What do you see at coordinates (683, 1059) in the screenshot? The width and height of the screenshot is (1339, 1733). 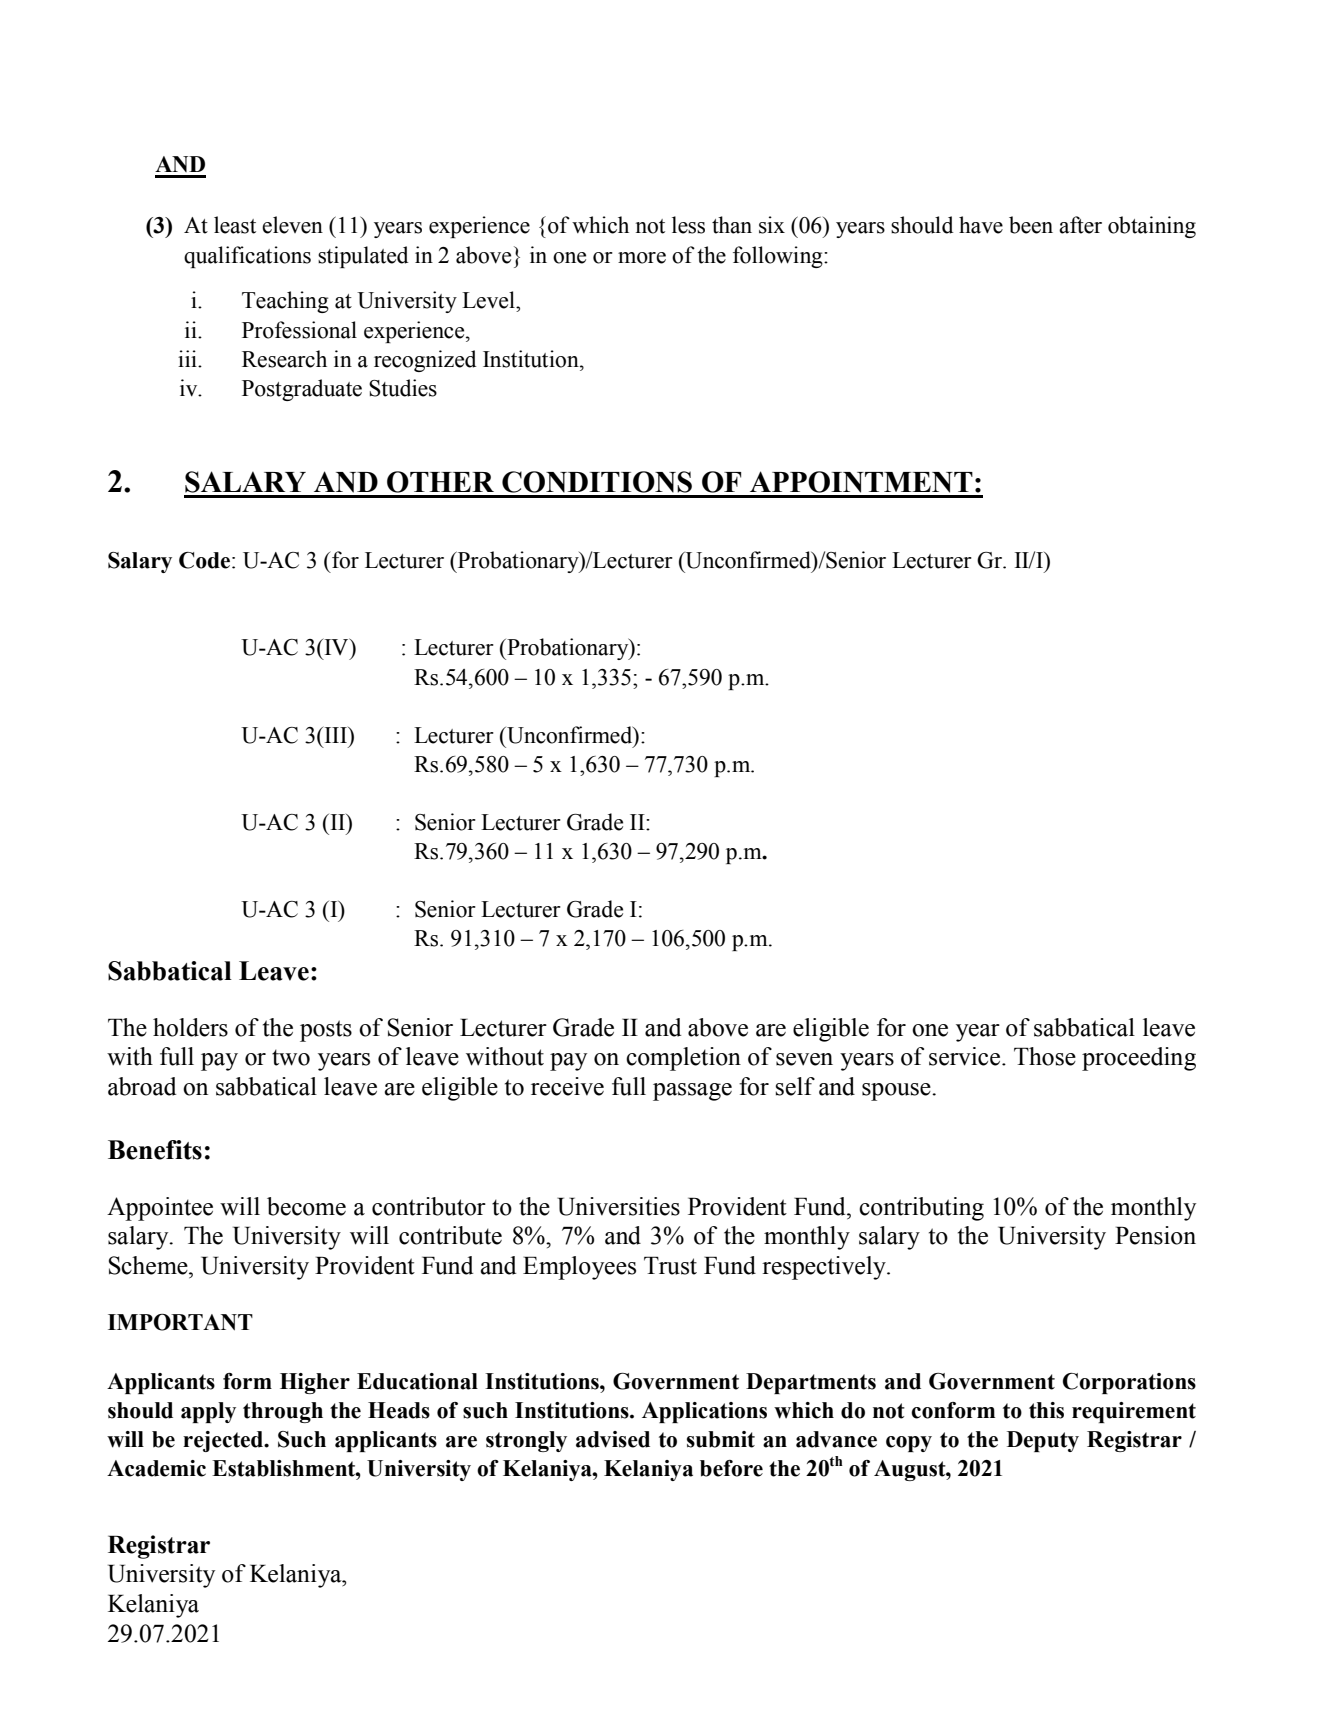 I see `completion` at bounding box center [683, 1059].
